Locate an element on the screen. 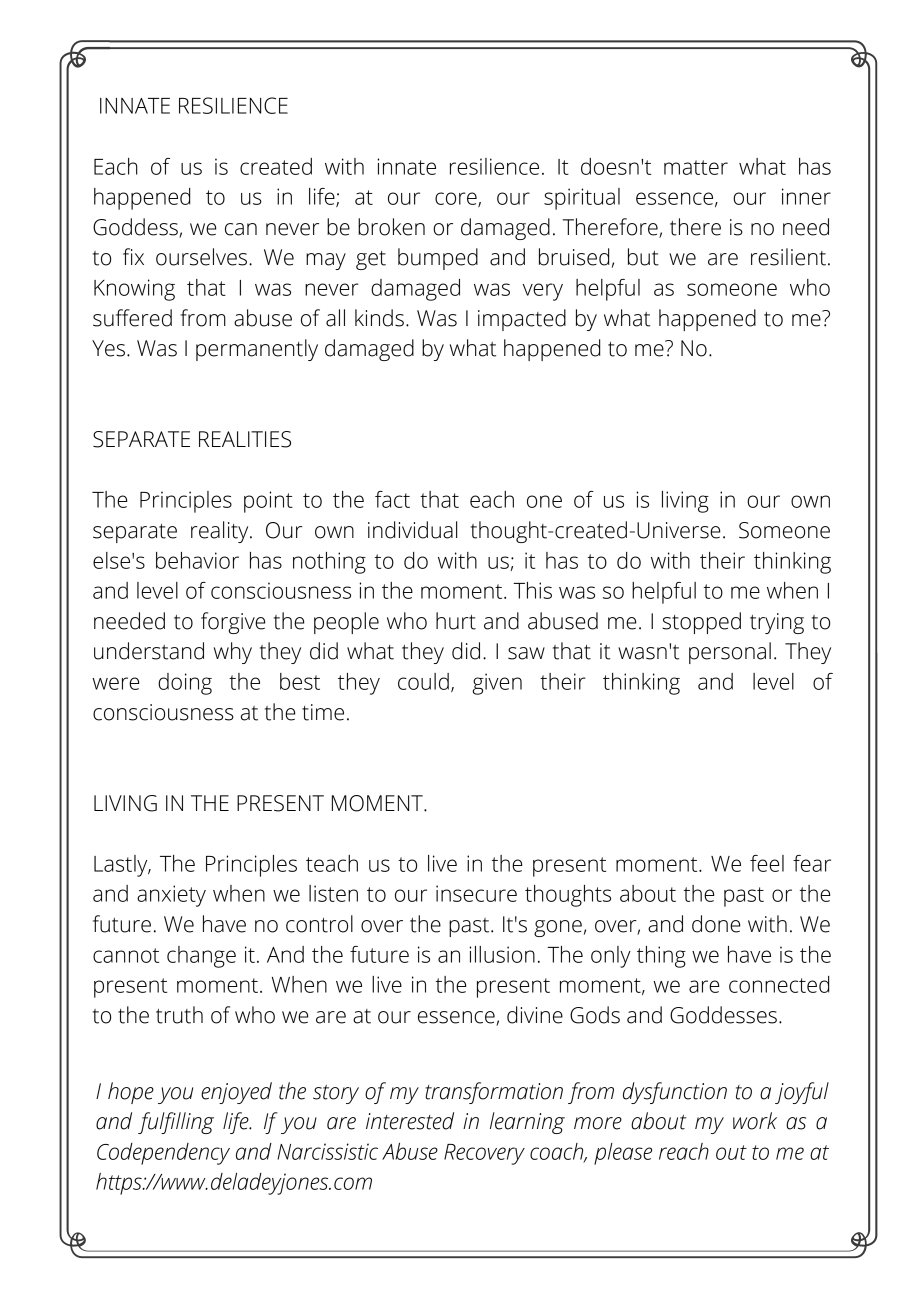  interested is located at coordinates (410, 1121).
